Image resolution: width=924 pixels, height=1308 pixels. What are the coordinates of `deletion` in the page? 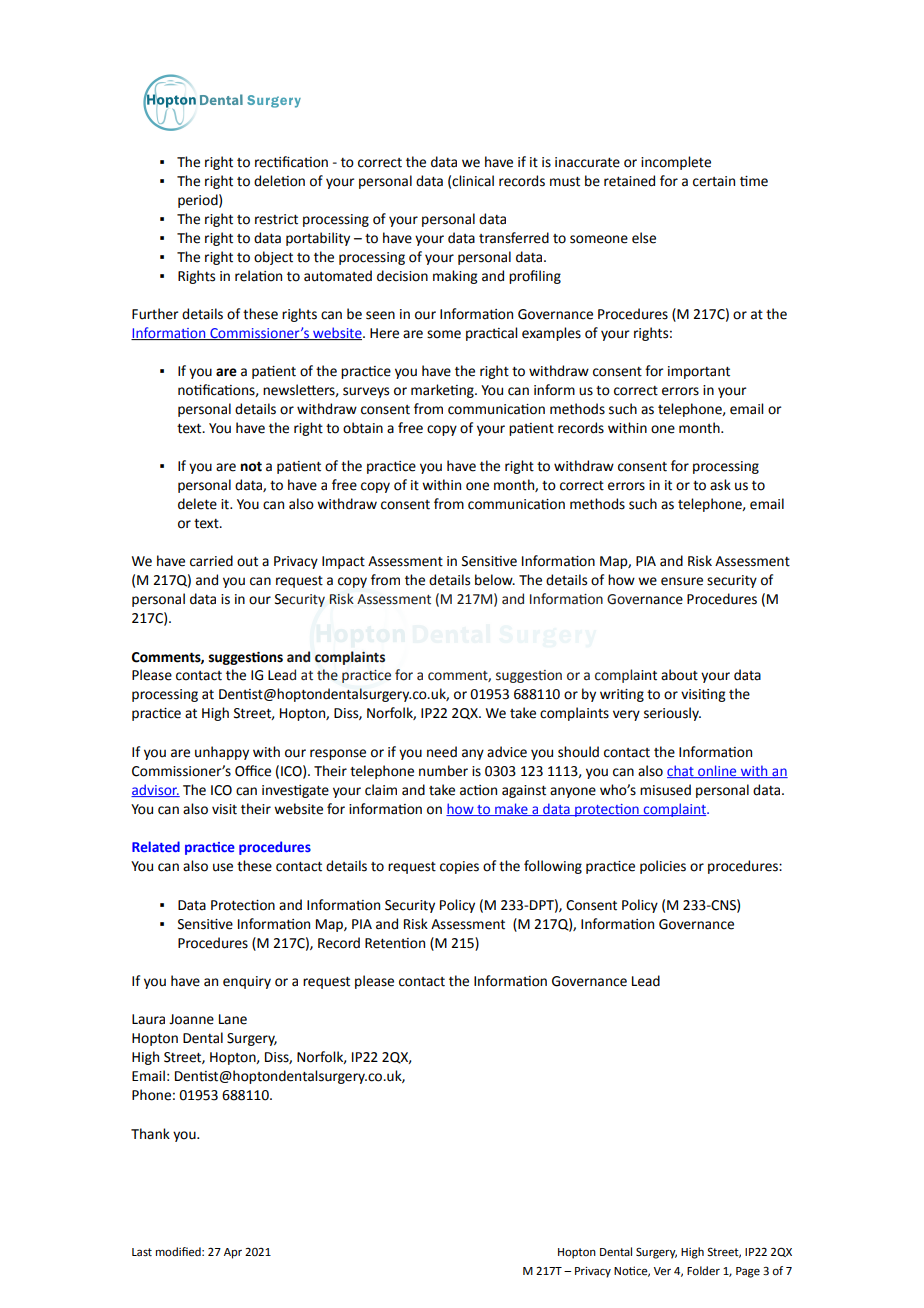 It's located at (279, 181).
